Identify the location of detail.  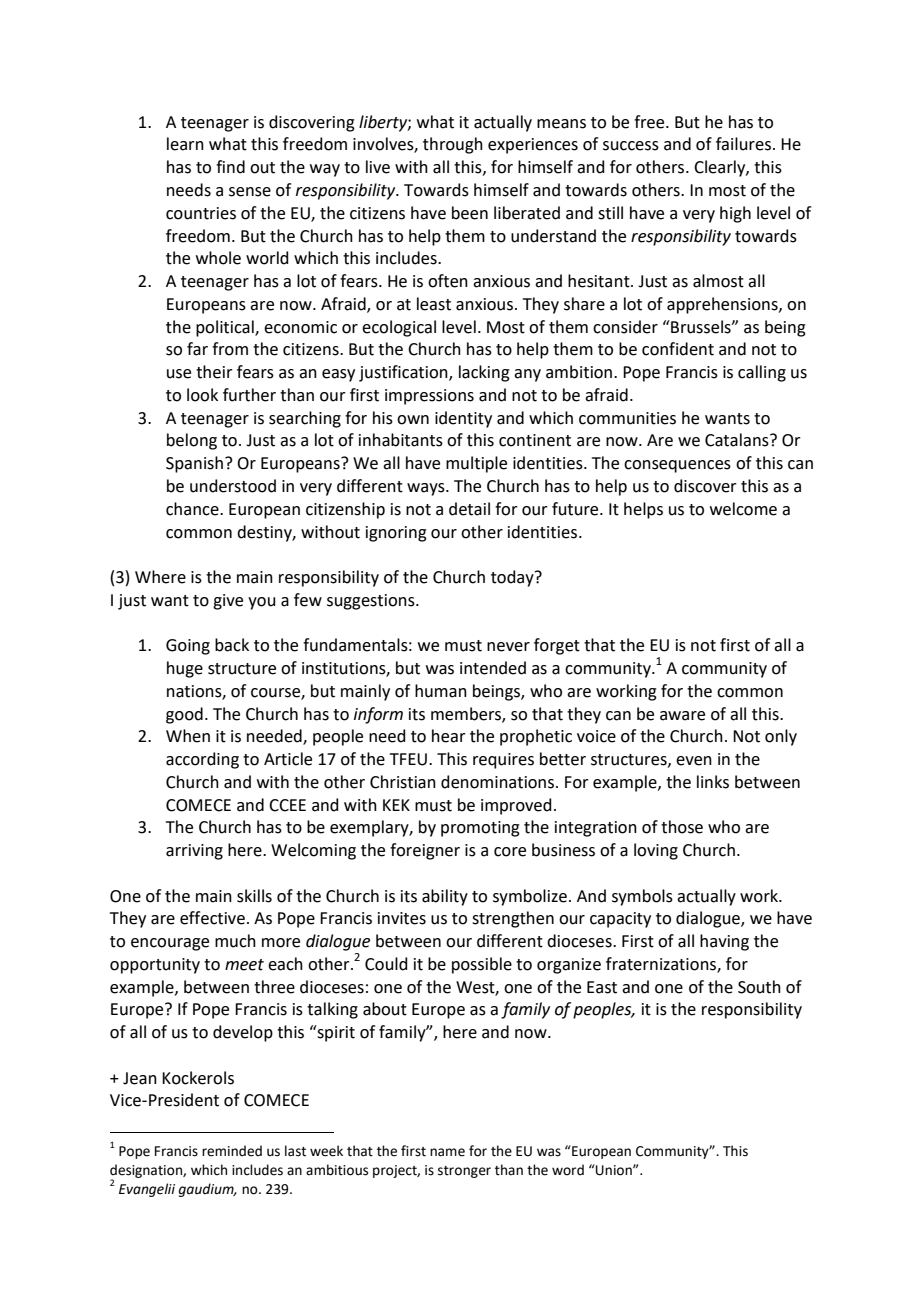
(469, 509).
